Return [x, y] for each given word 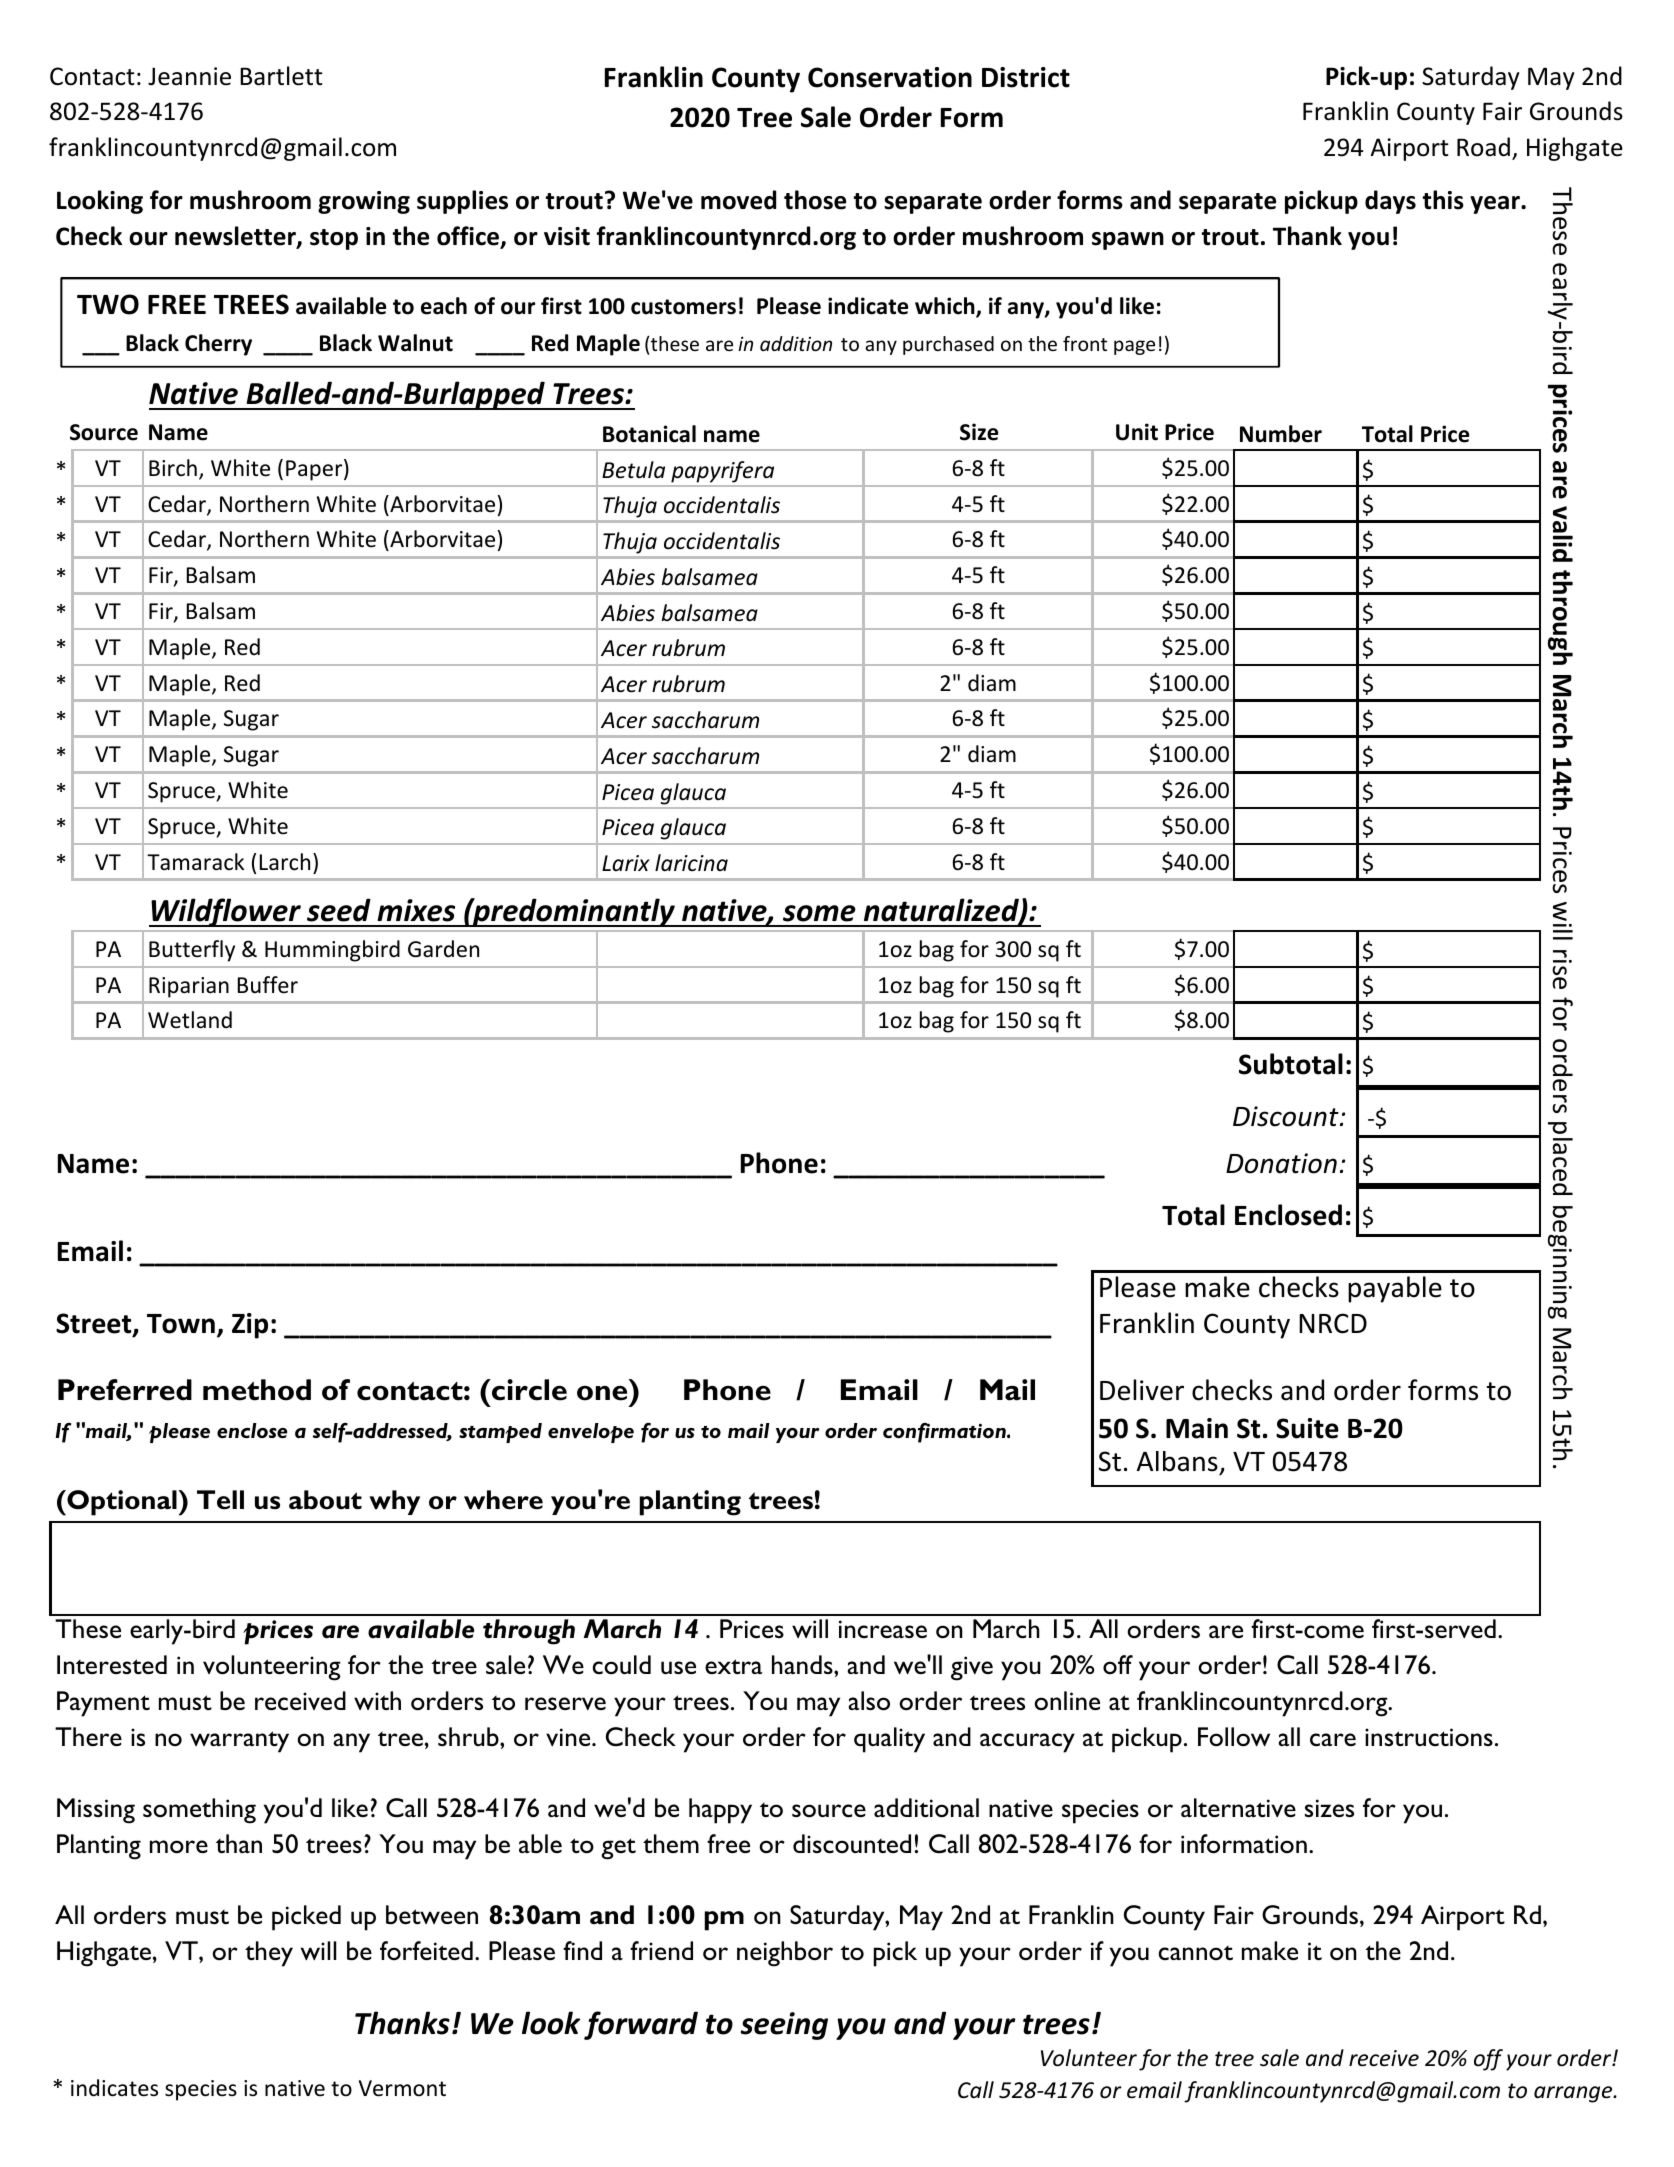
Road [1483, 147]
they [269, 1954]
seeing [784, 2026]
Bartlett [281, 76]
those [815, 200]
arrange [1574, 2094]
